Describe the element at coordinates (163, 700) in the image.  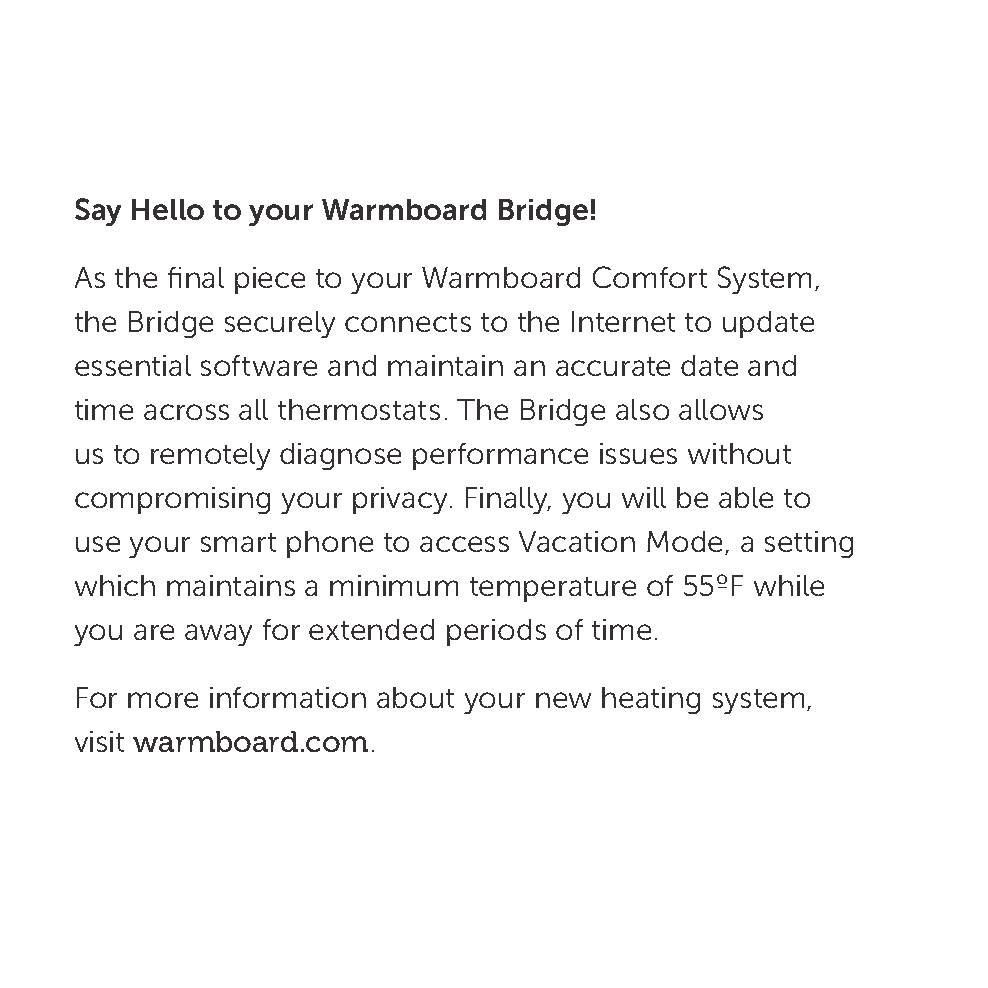
I see `more` at that location.
